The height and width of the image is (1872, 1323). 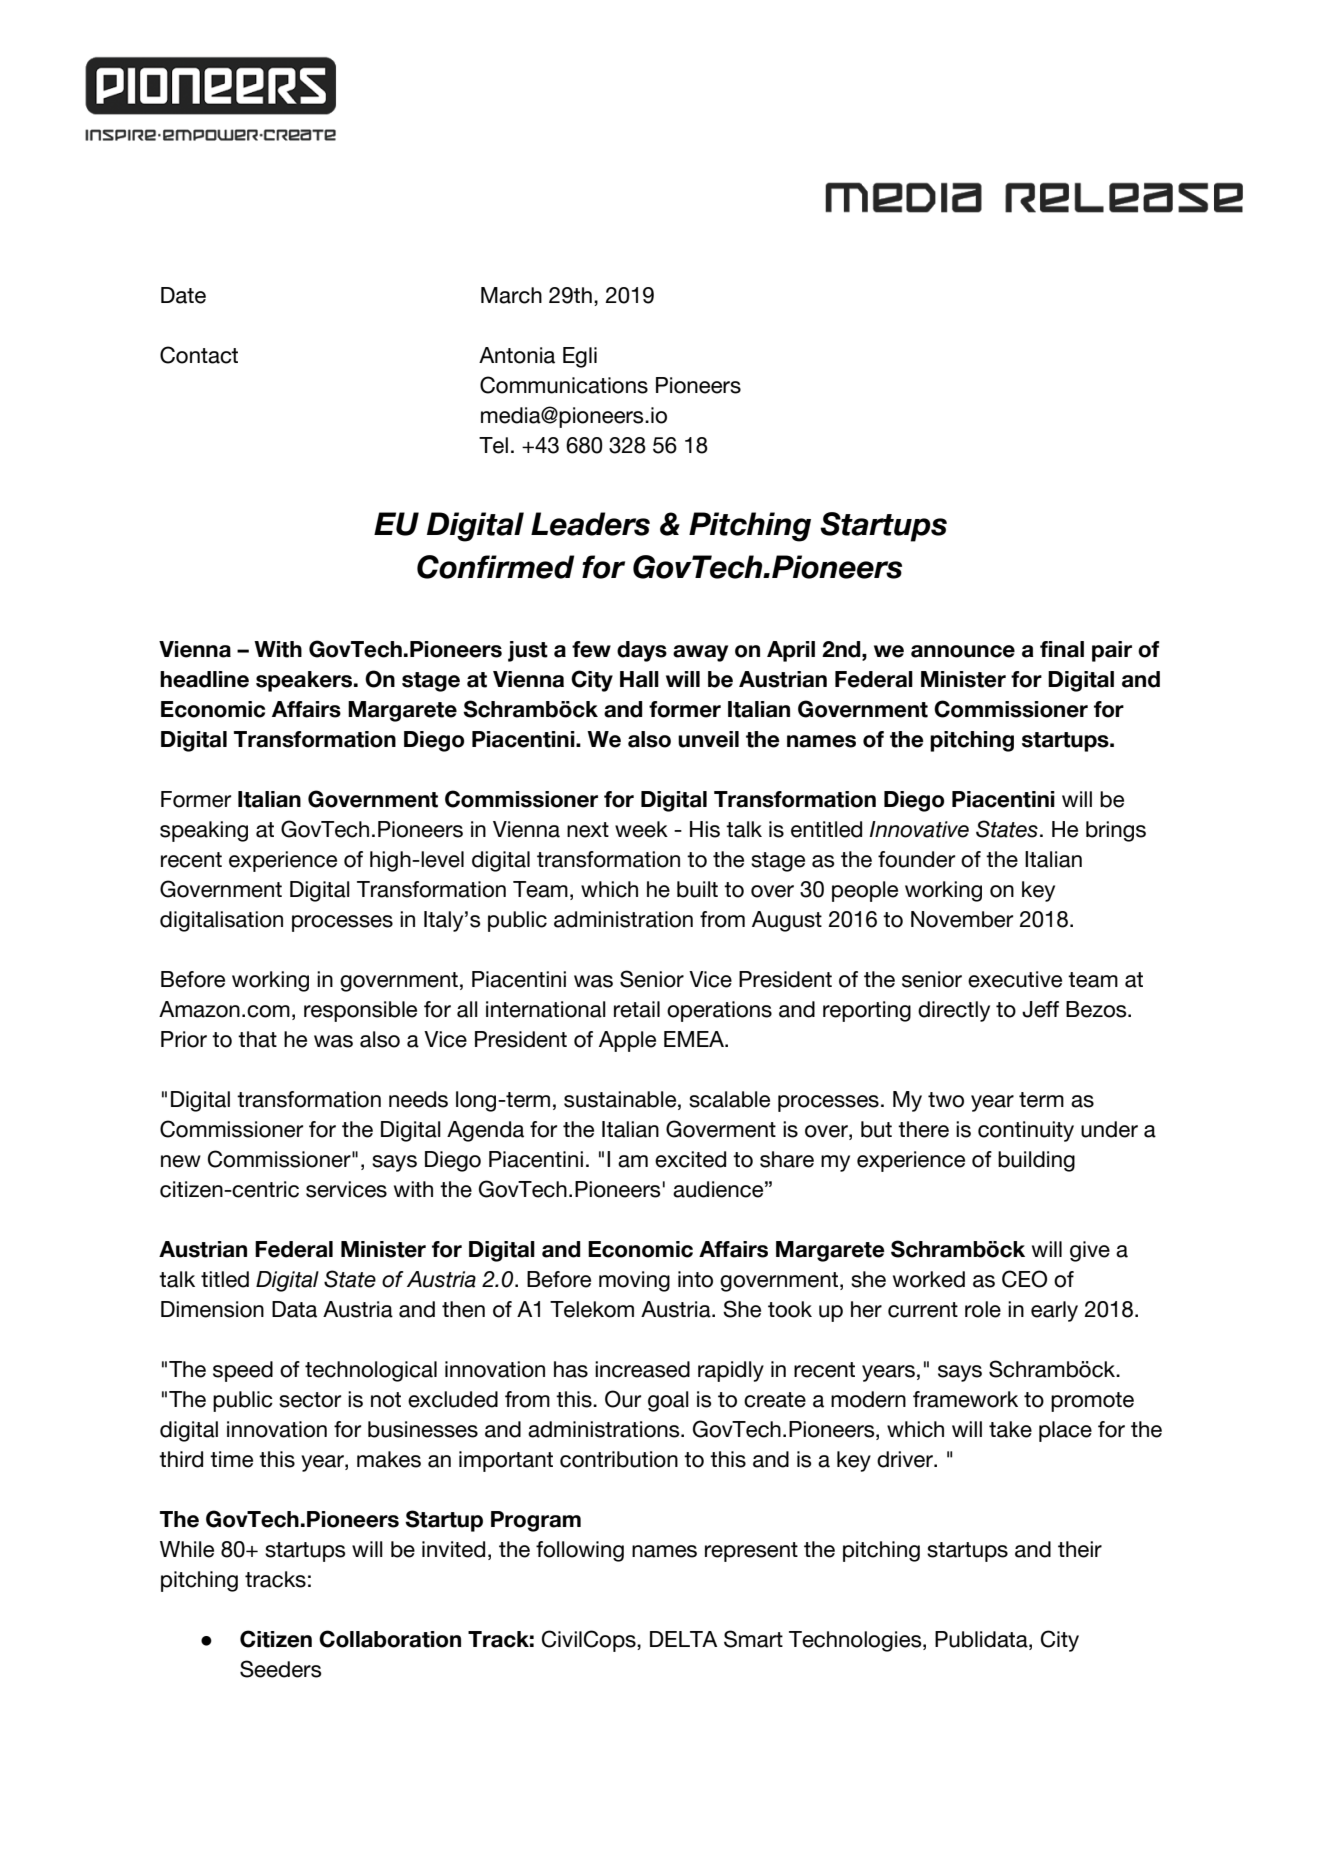 What do you see at coordinates (1080, 1549) in the image?
I see `their` at bounding box center [1080, 1549].
